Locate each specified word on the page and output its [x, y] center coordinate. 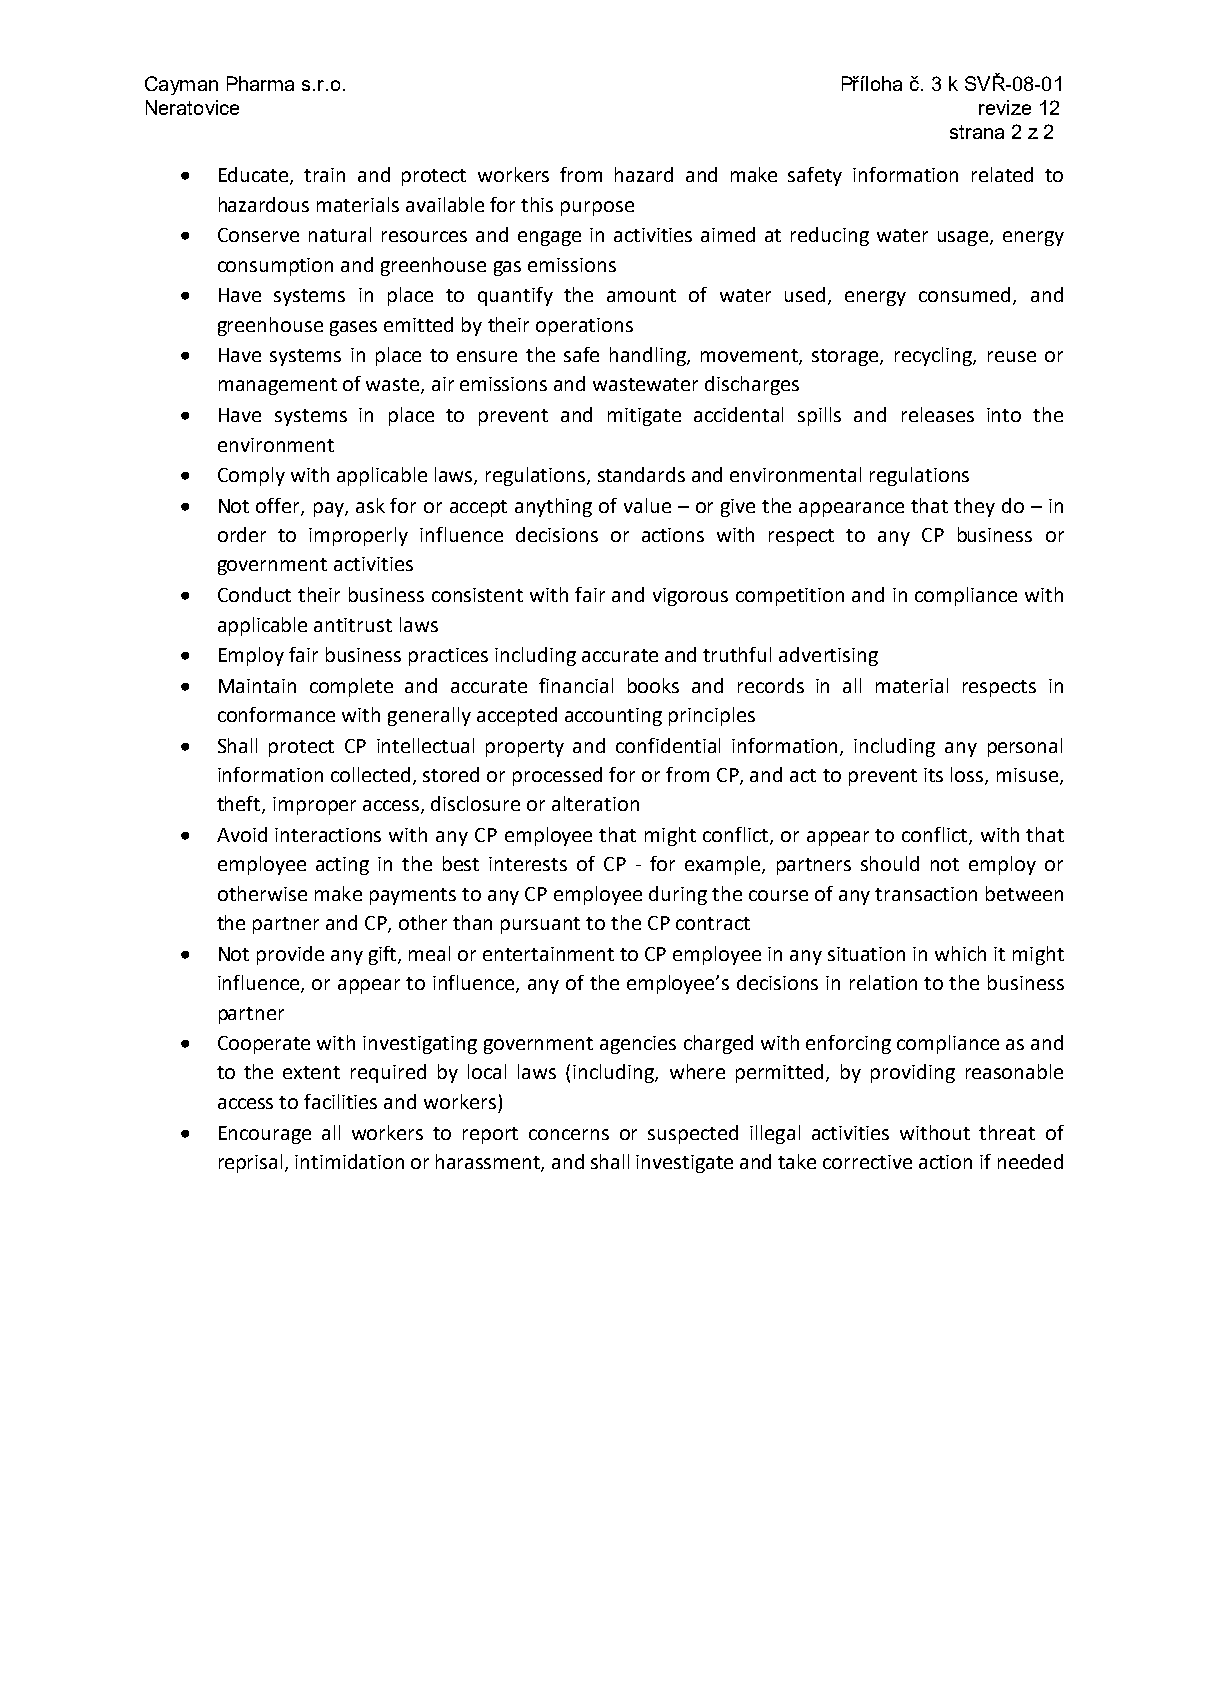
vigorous [690, 597]
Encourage [265, 1135]
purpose [597, 208]
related [1002, 174]
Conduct [254, 594]
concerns [569, 1134]
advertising [828, 656]
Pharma [260, 83]
